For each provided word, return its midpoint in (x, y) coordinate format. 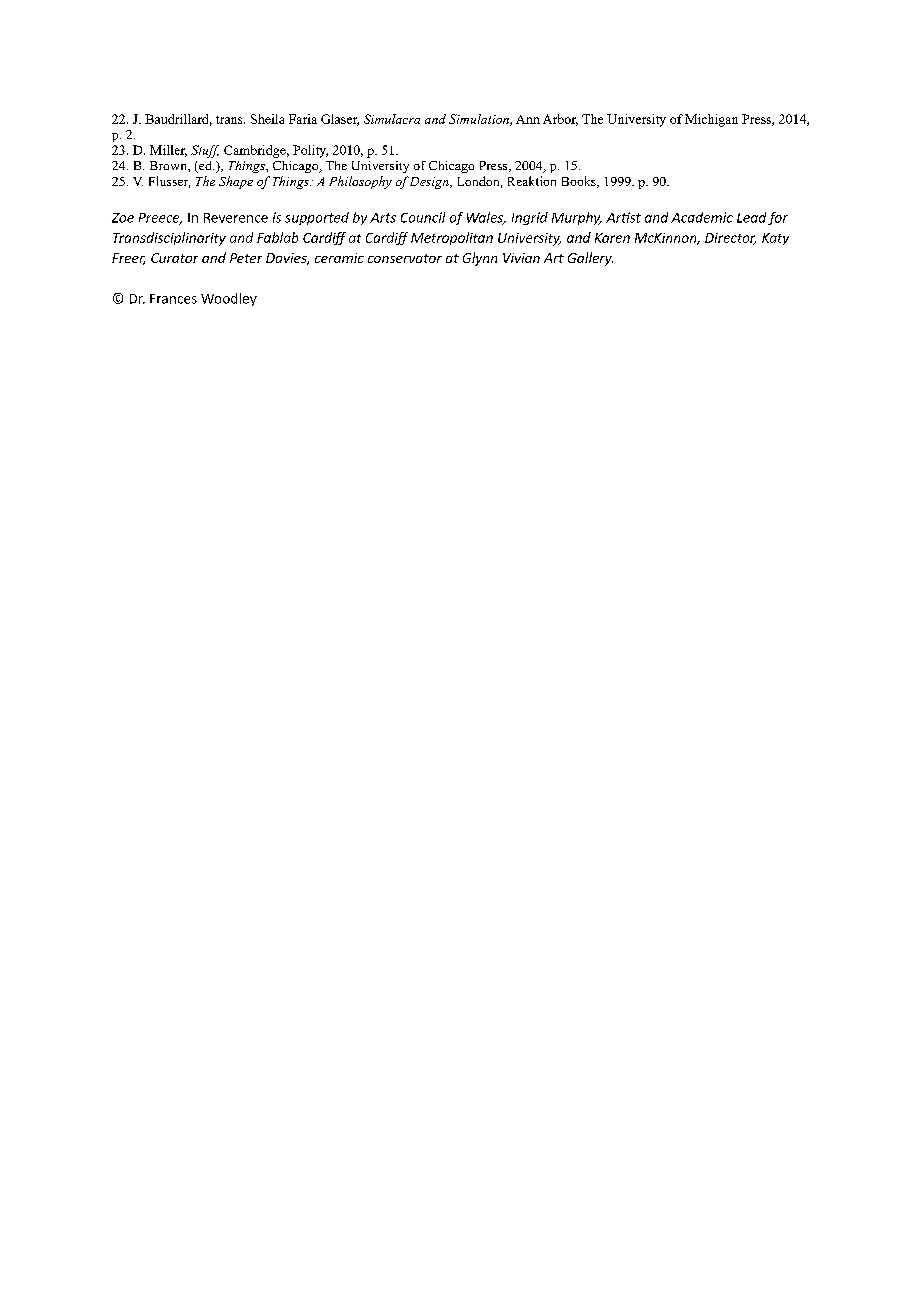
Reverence (236, 218)
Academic (702, 217)
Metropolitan (452, 238)
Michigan (711, 120)
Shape (236, 182)
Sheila (267, 119)
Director (730, 239)
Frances (173, 299)
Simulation (480, 120)
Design (429, 183)
